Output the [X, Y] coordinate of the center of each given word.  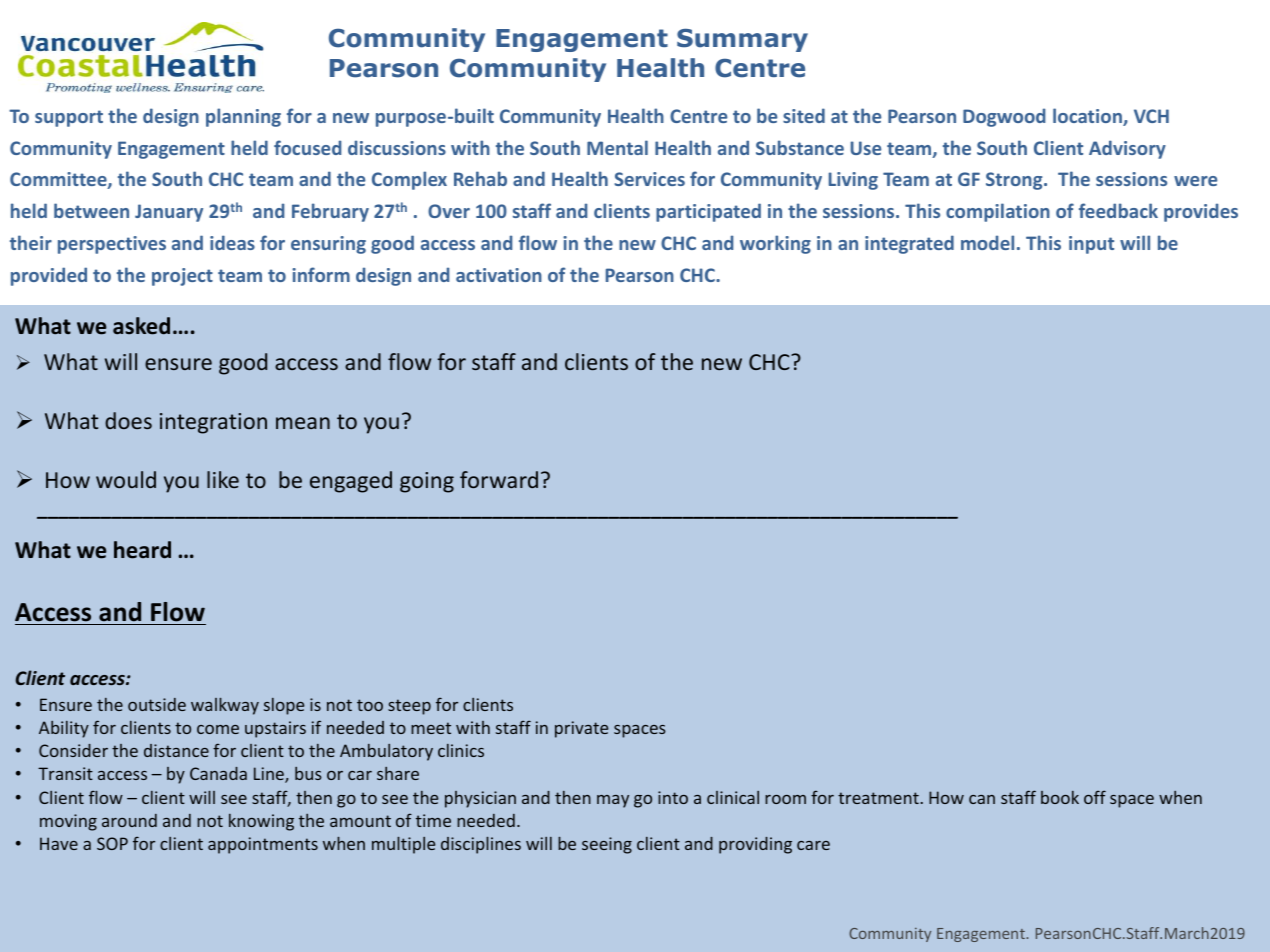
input [1091, 245]
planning [243, 117]
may [613, 801]
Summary [742, 40]
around [129, 820]
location [1088, 117]
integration [213, 423]
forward [499, 479]
